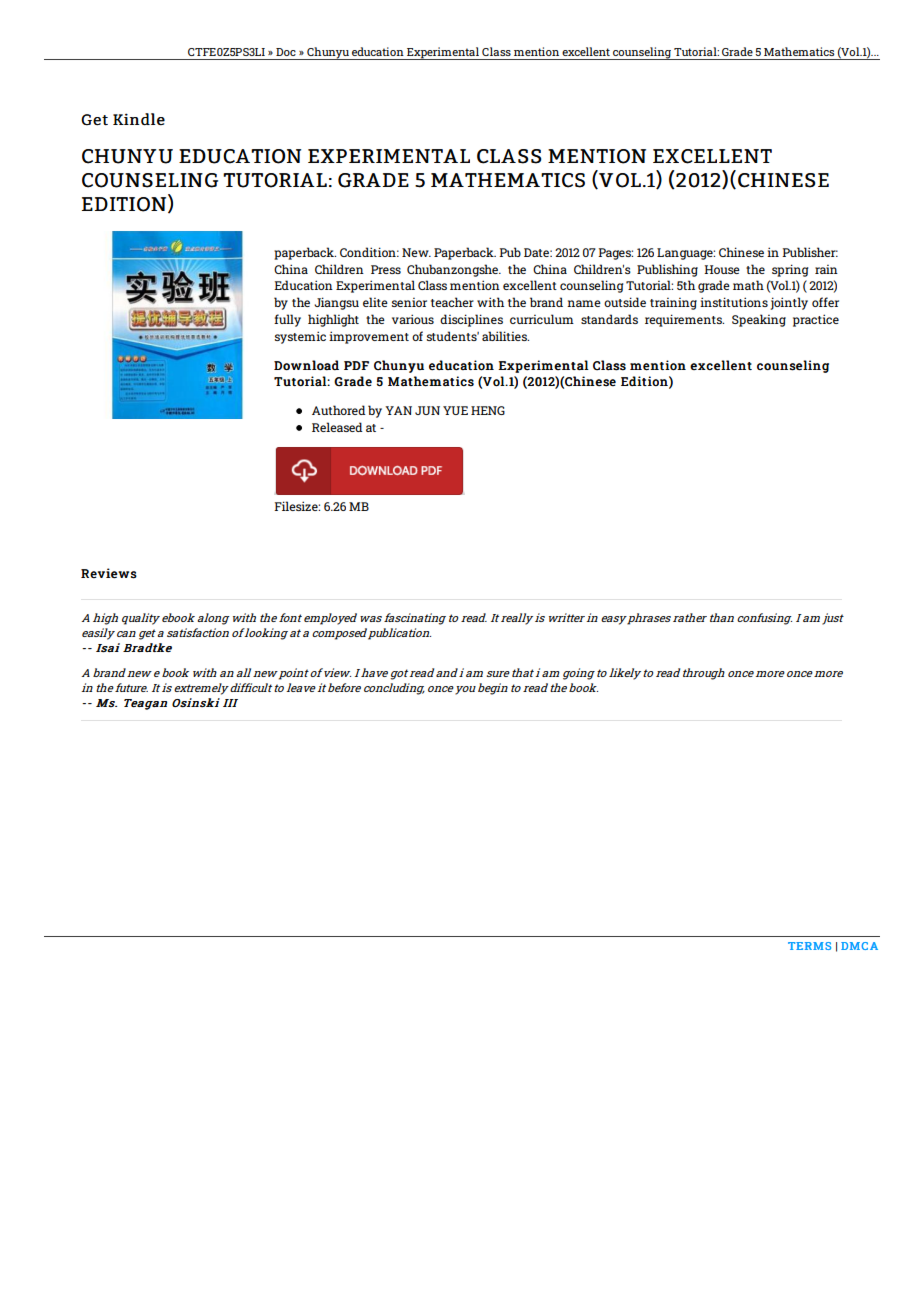 The height and width of the document is (1308, 924). Describe the element at coordinates (722, 269) in the document. I see `House` at that location.
